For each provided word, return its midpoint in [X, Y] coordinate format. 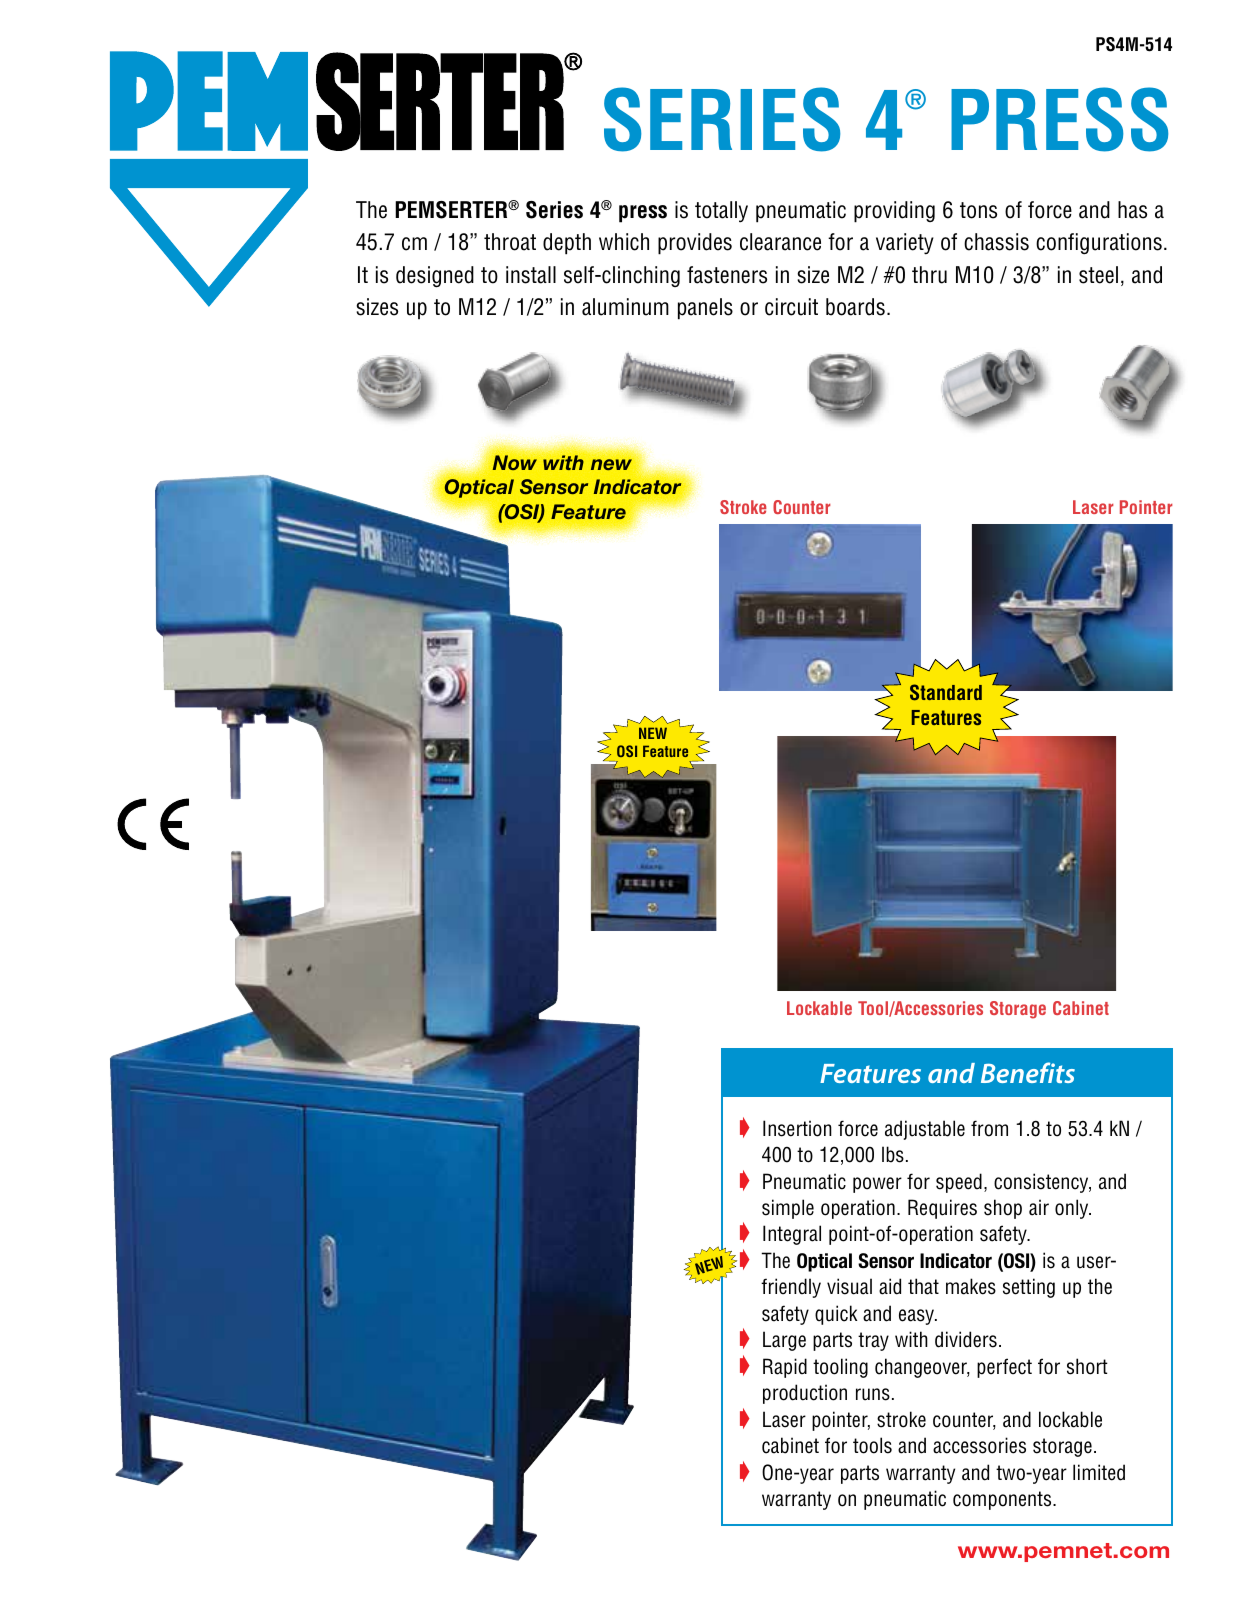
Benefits [1028, 1072]
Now [515, 462]
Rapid [785, 1368]
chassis [996, 242]
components [1003, 1500]
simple [788, 1209]
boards [855, 307]
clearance [780, 242]
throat [510, 242]
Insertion [797, 1128]
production [805, 1394]
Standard [946, 692]
